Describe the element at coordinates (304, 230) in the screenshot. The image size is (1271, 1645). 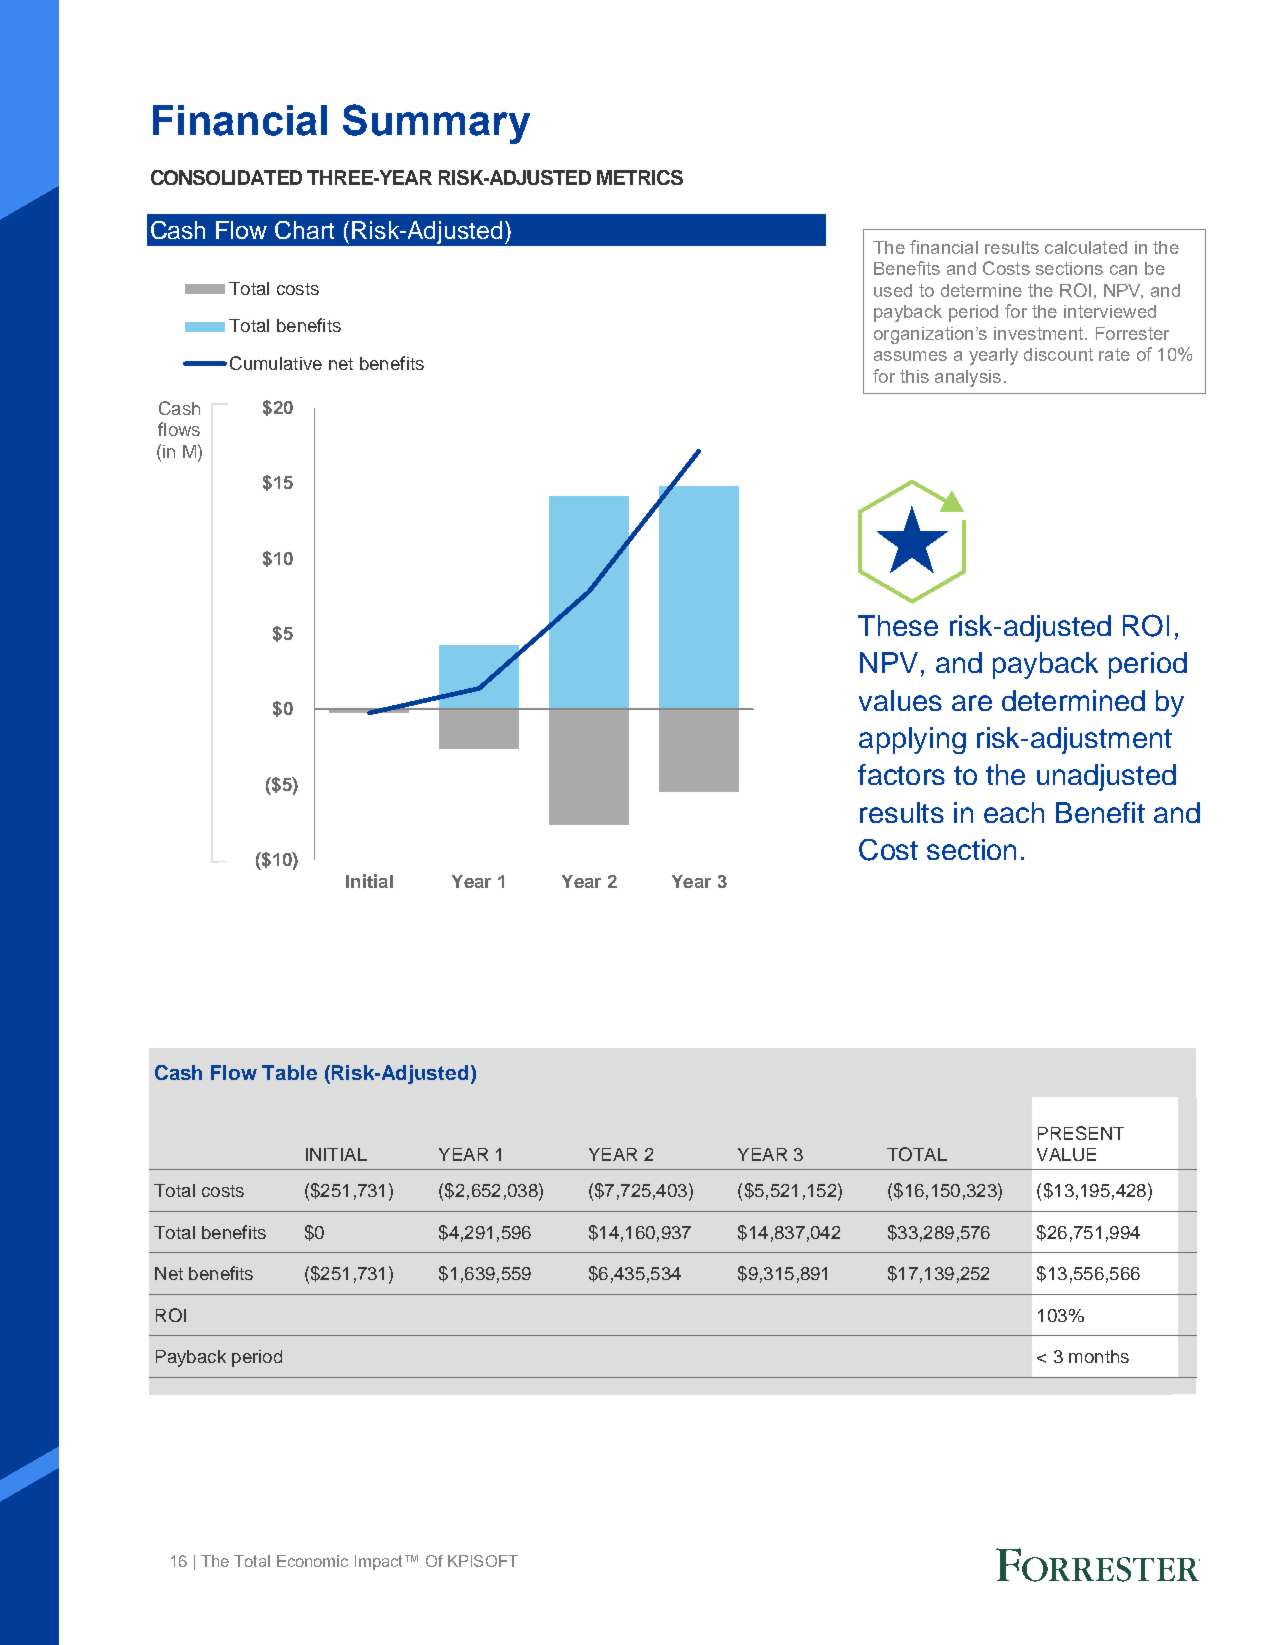
I see `Chart` at that location.
